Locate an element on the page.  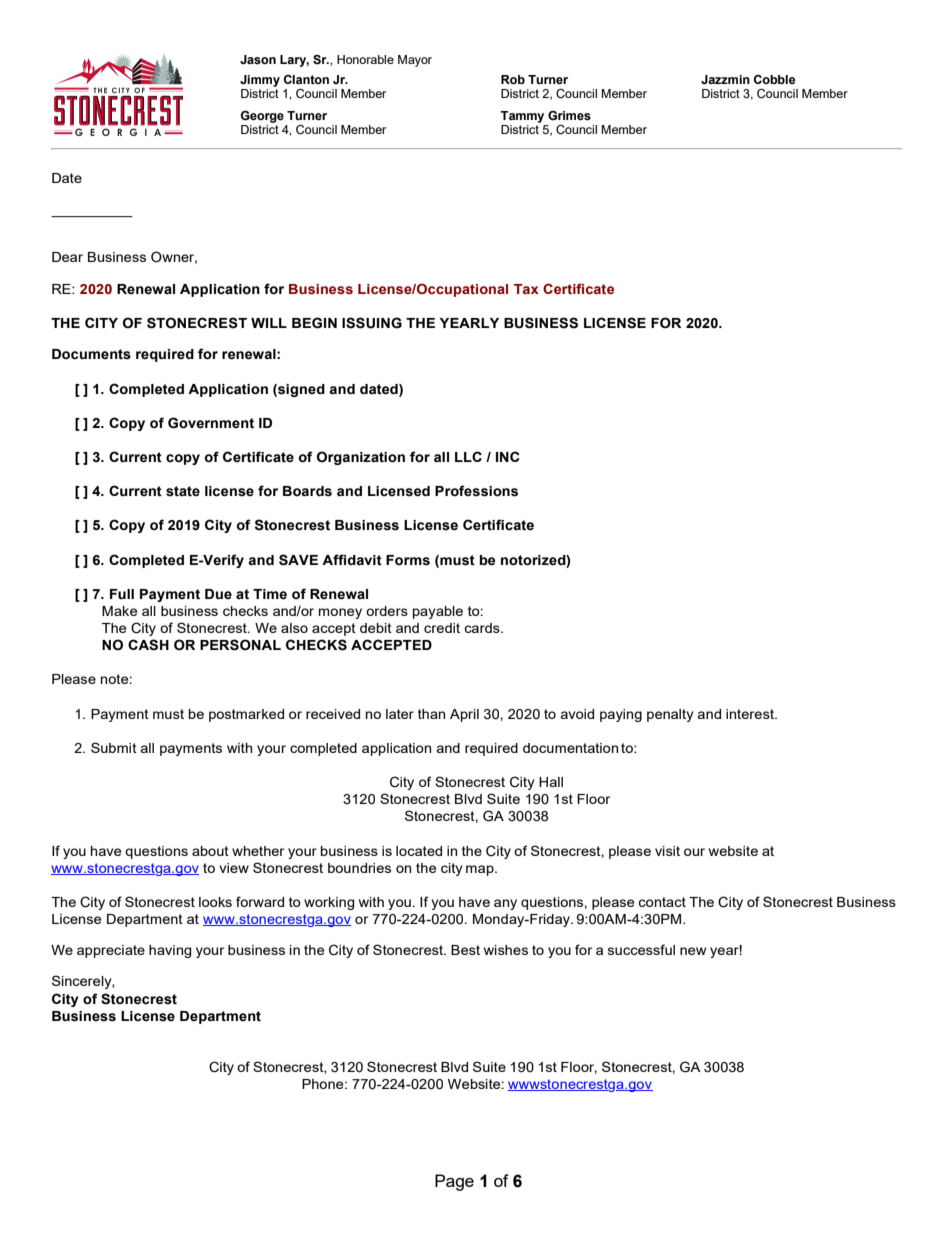
located is located at coordinates (419, 851).
